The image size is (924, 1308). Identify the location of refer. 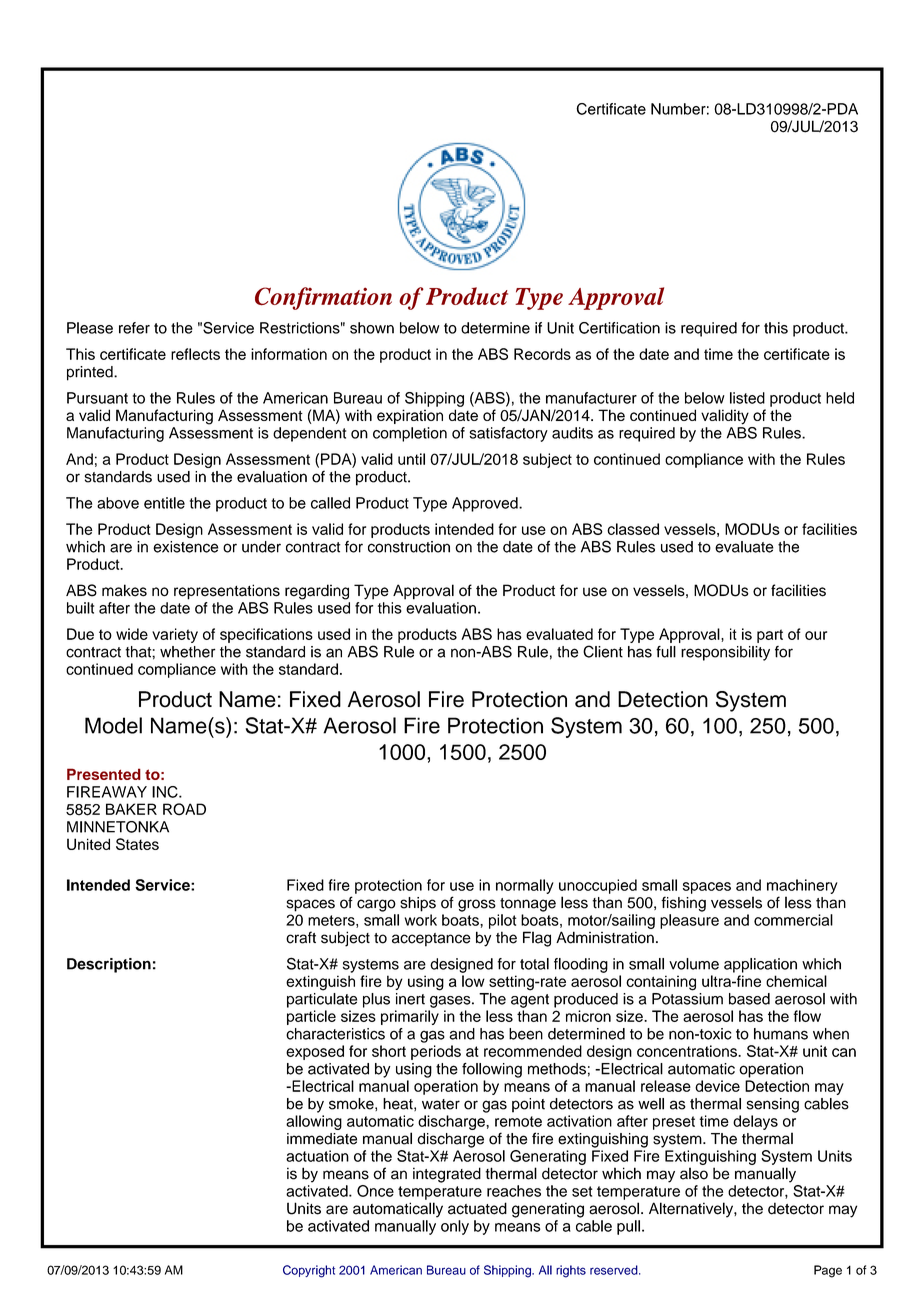
(134, 328).
